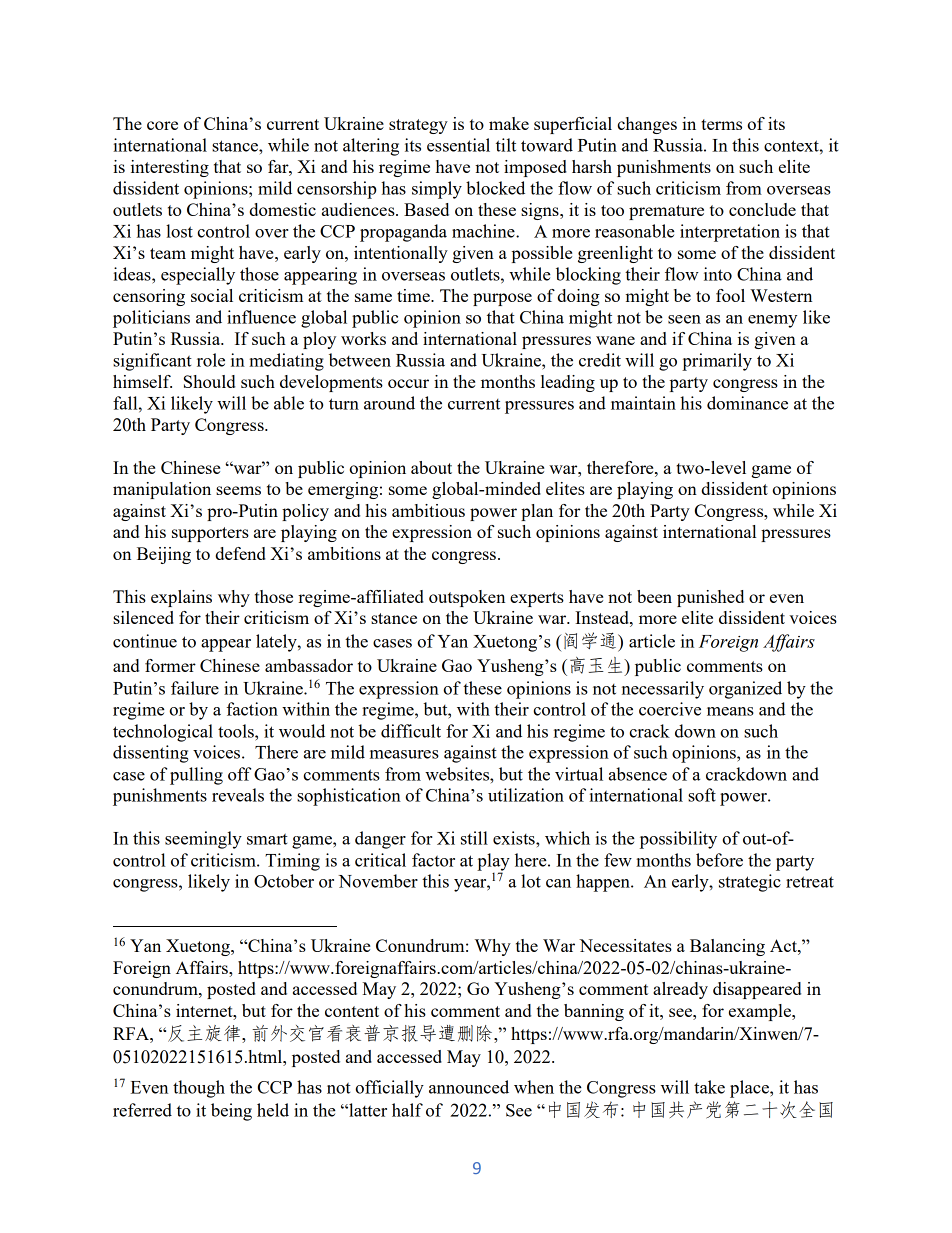 Image resolution: width=952 pixels, height=1233 pixels. Describe the element at coordinates (196, 776) in the image. I see `pulling` at that location.
